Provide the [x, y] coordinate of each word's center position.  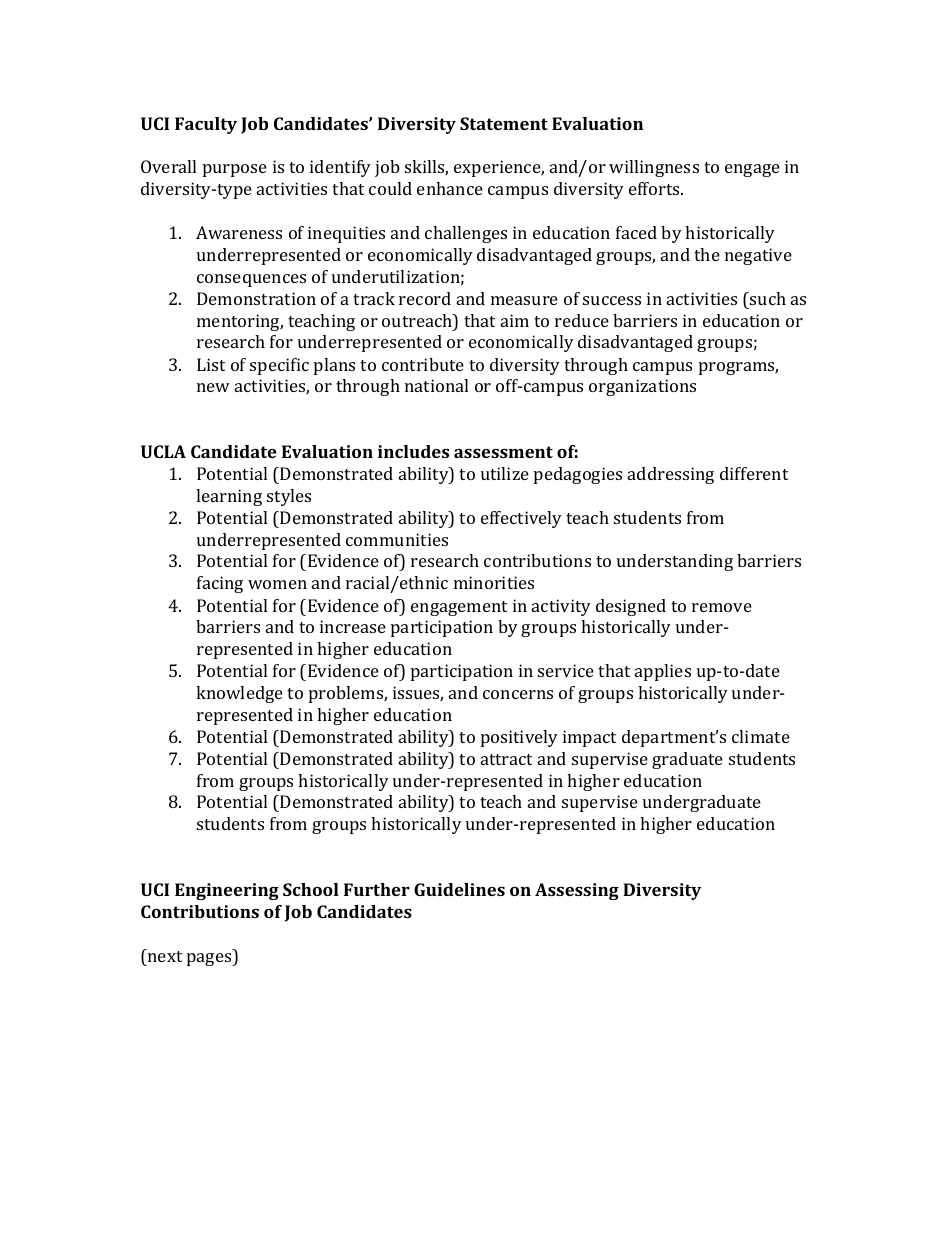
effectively [521, 519]
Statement [504, 123]
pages [210, 959]
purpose [235, 170]
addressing [671, 475]
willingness [654, 168]
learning [229, 497]
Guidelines [459, 889]
